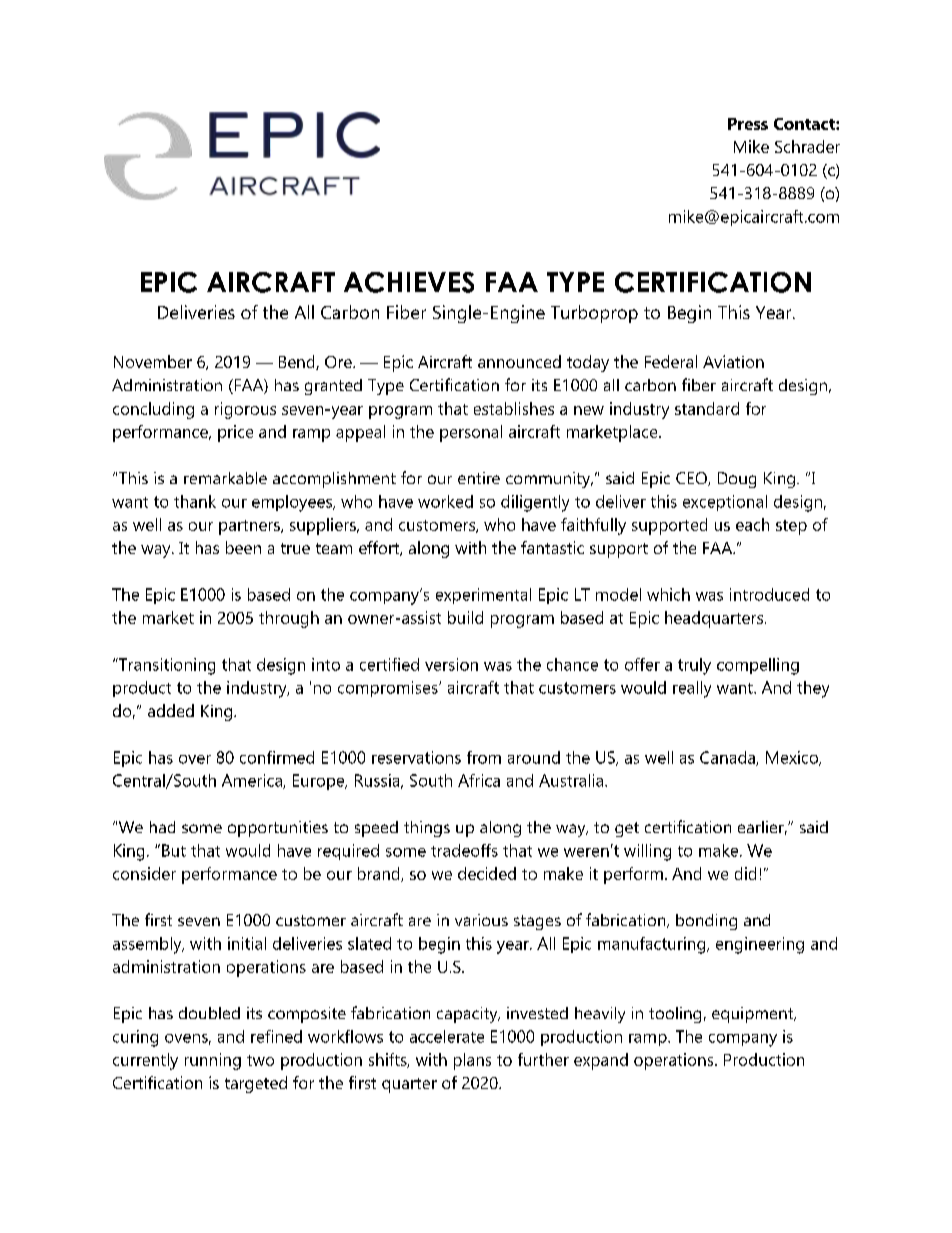 Image resolution: width=952 pixels, height=1233 pixels. I want to click on But, so click(174, 850).
